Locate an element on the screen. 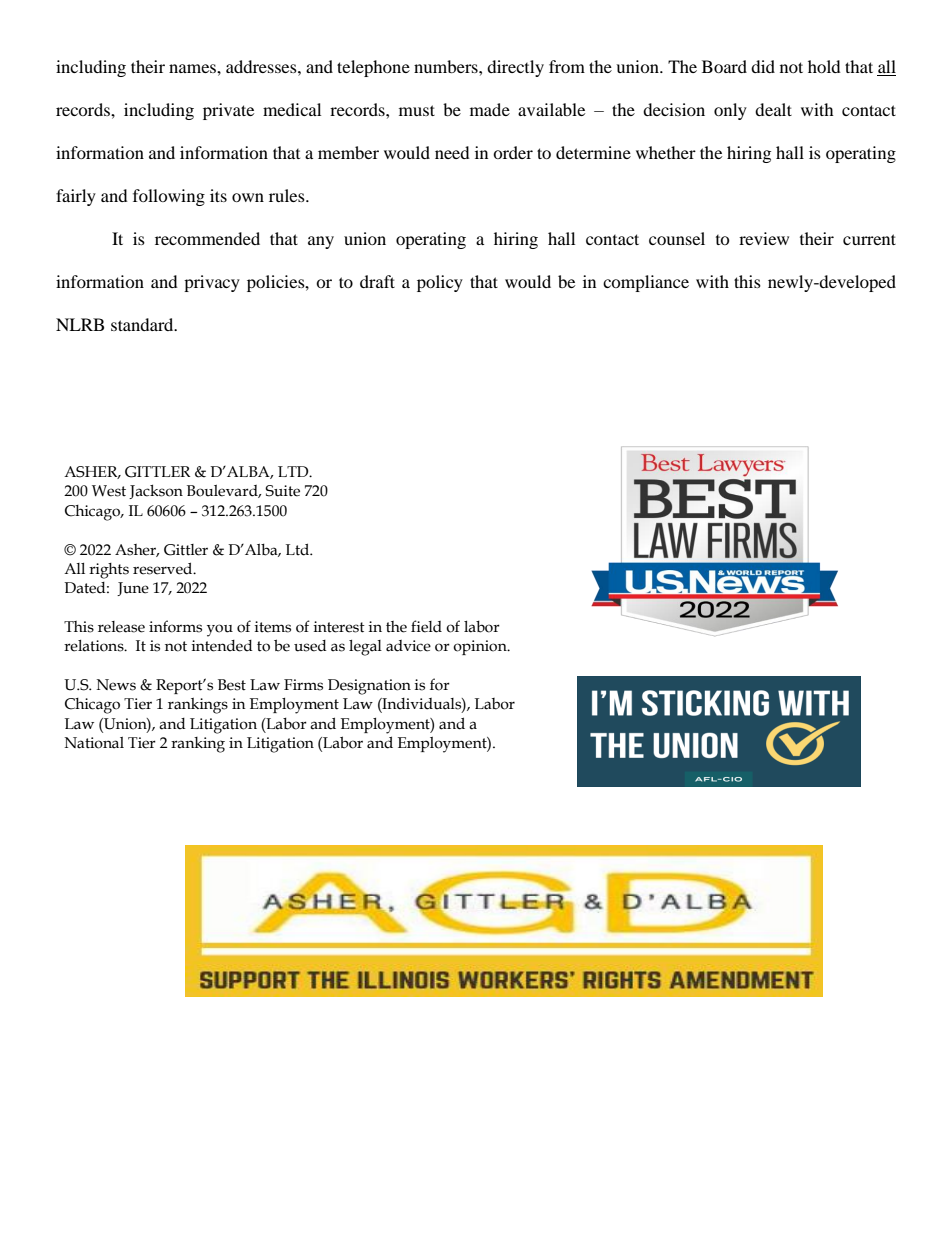 This screenshot has width=952, height=1233. standard is located at coordinates (143, 324).
